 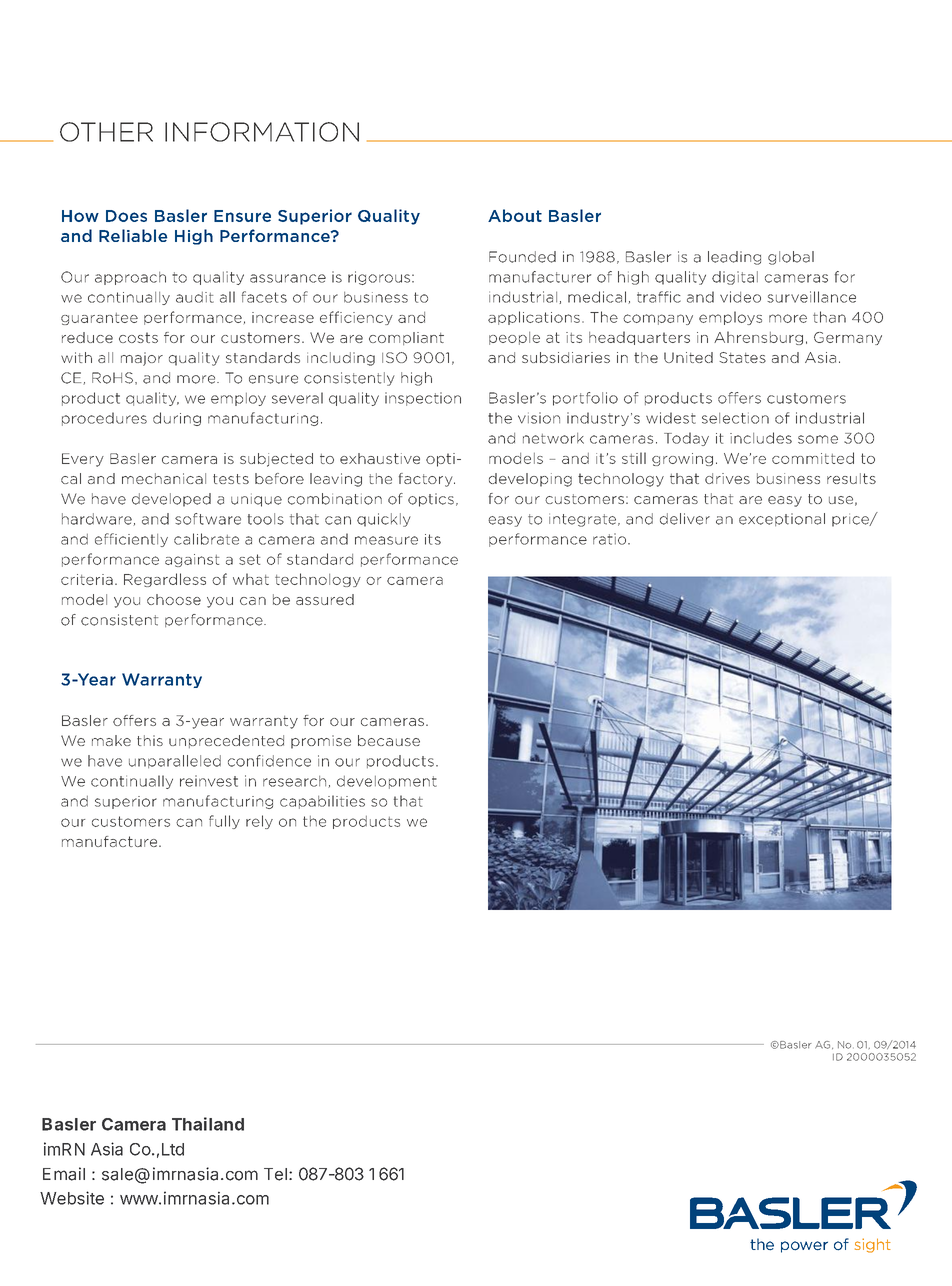 I want to click on exceptional, so click(x=782, y=519).
